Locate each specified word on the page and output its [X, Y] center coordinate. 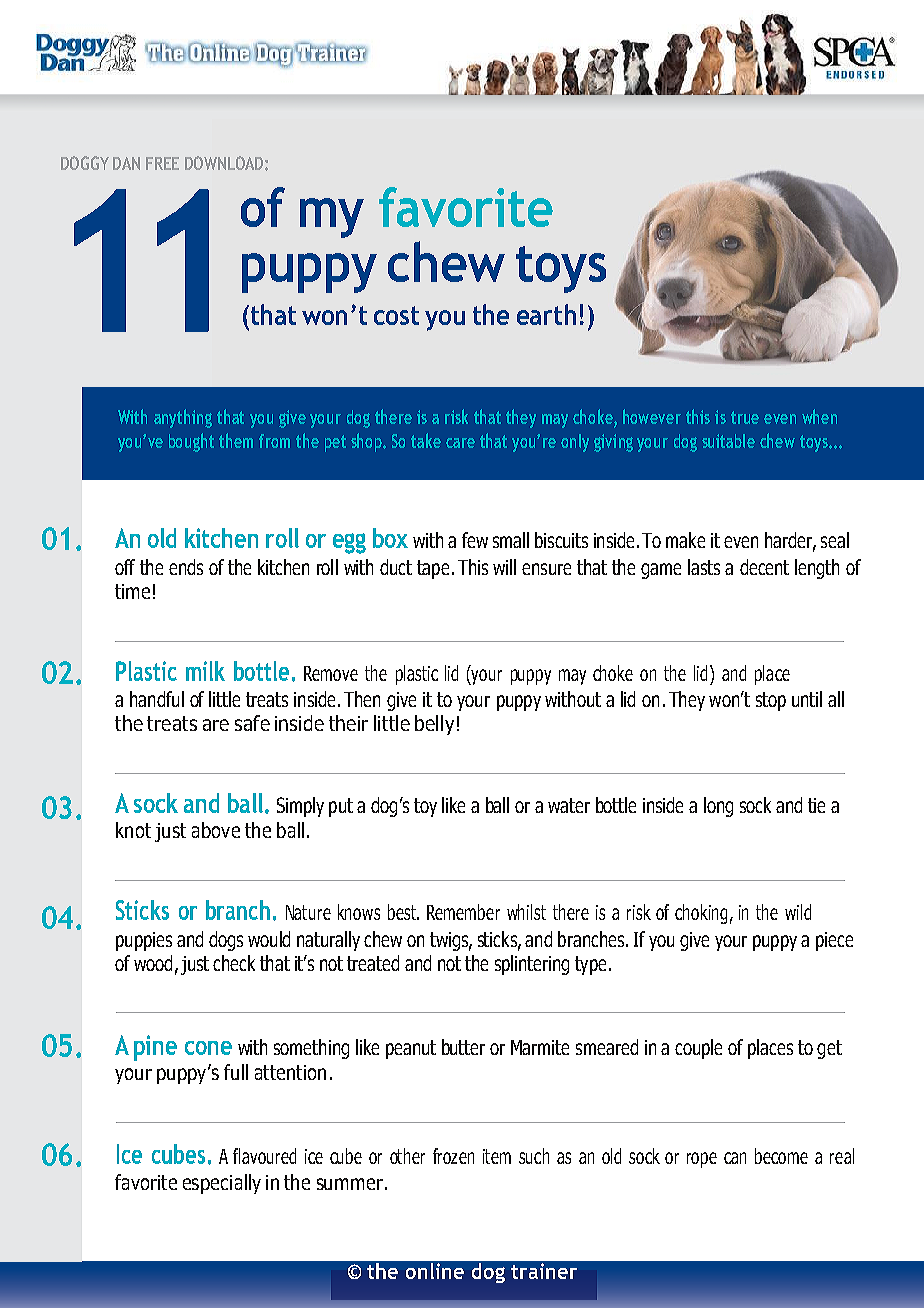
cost [396, 315]
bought [191, 442]
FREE [162, 163]
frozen [453, 1156]
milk [205, 671]
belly [434, 725]
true [745, 417]
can [735, 1158]
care [460, 443]
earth [546, 314]
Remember [463, 912]
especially [222, 1184]
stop [771, 701]
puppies [144, 941]
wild [798, 912]
